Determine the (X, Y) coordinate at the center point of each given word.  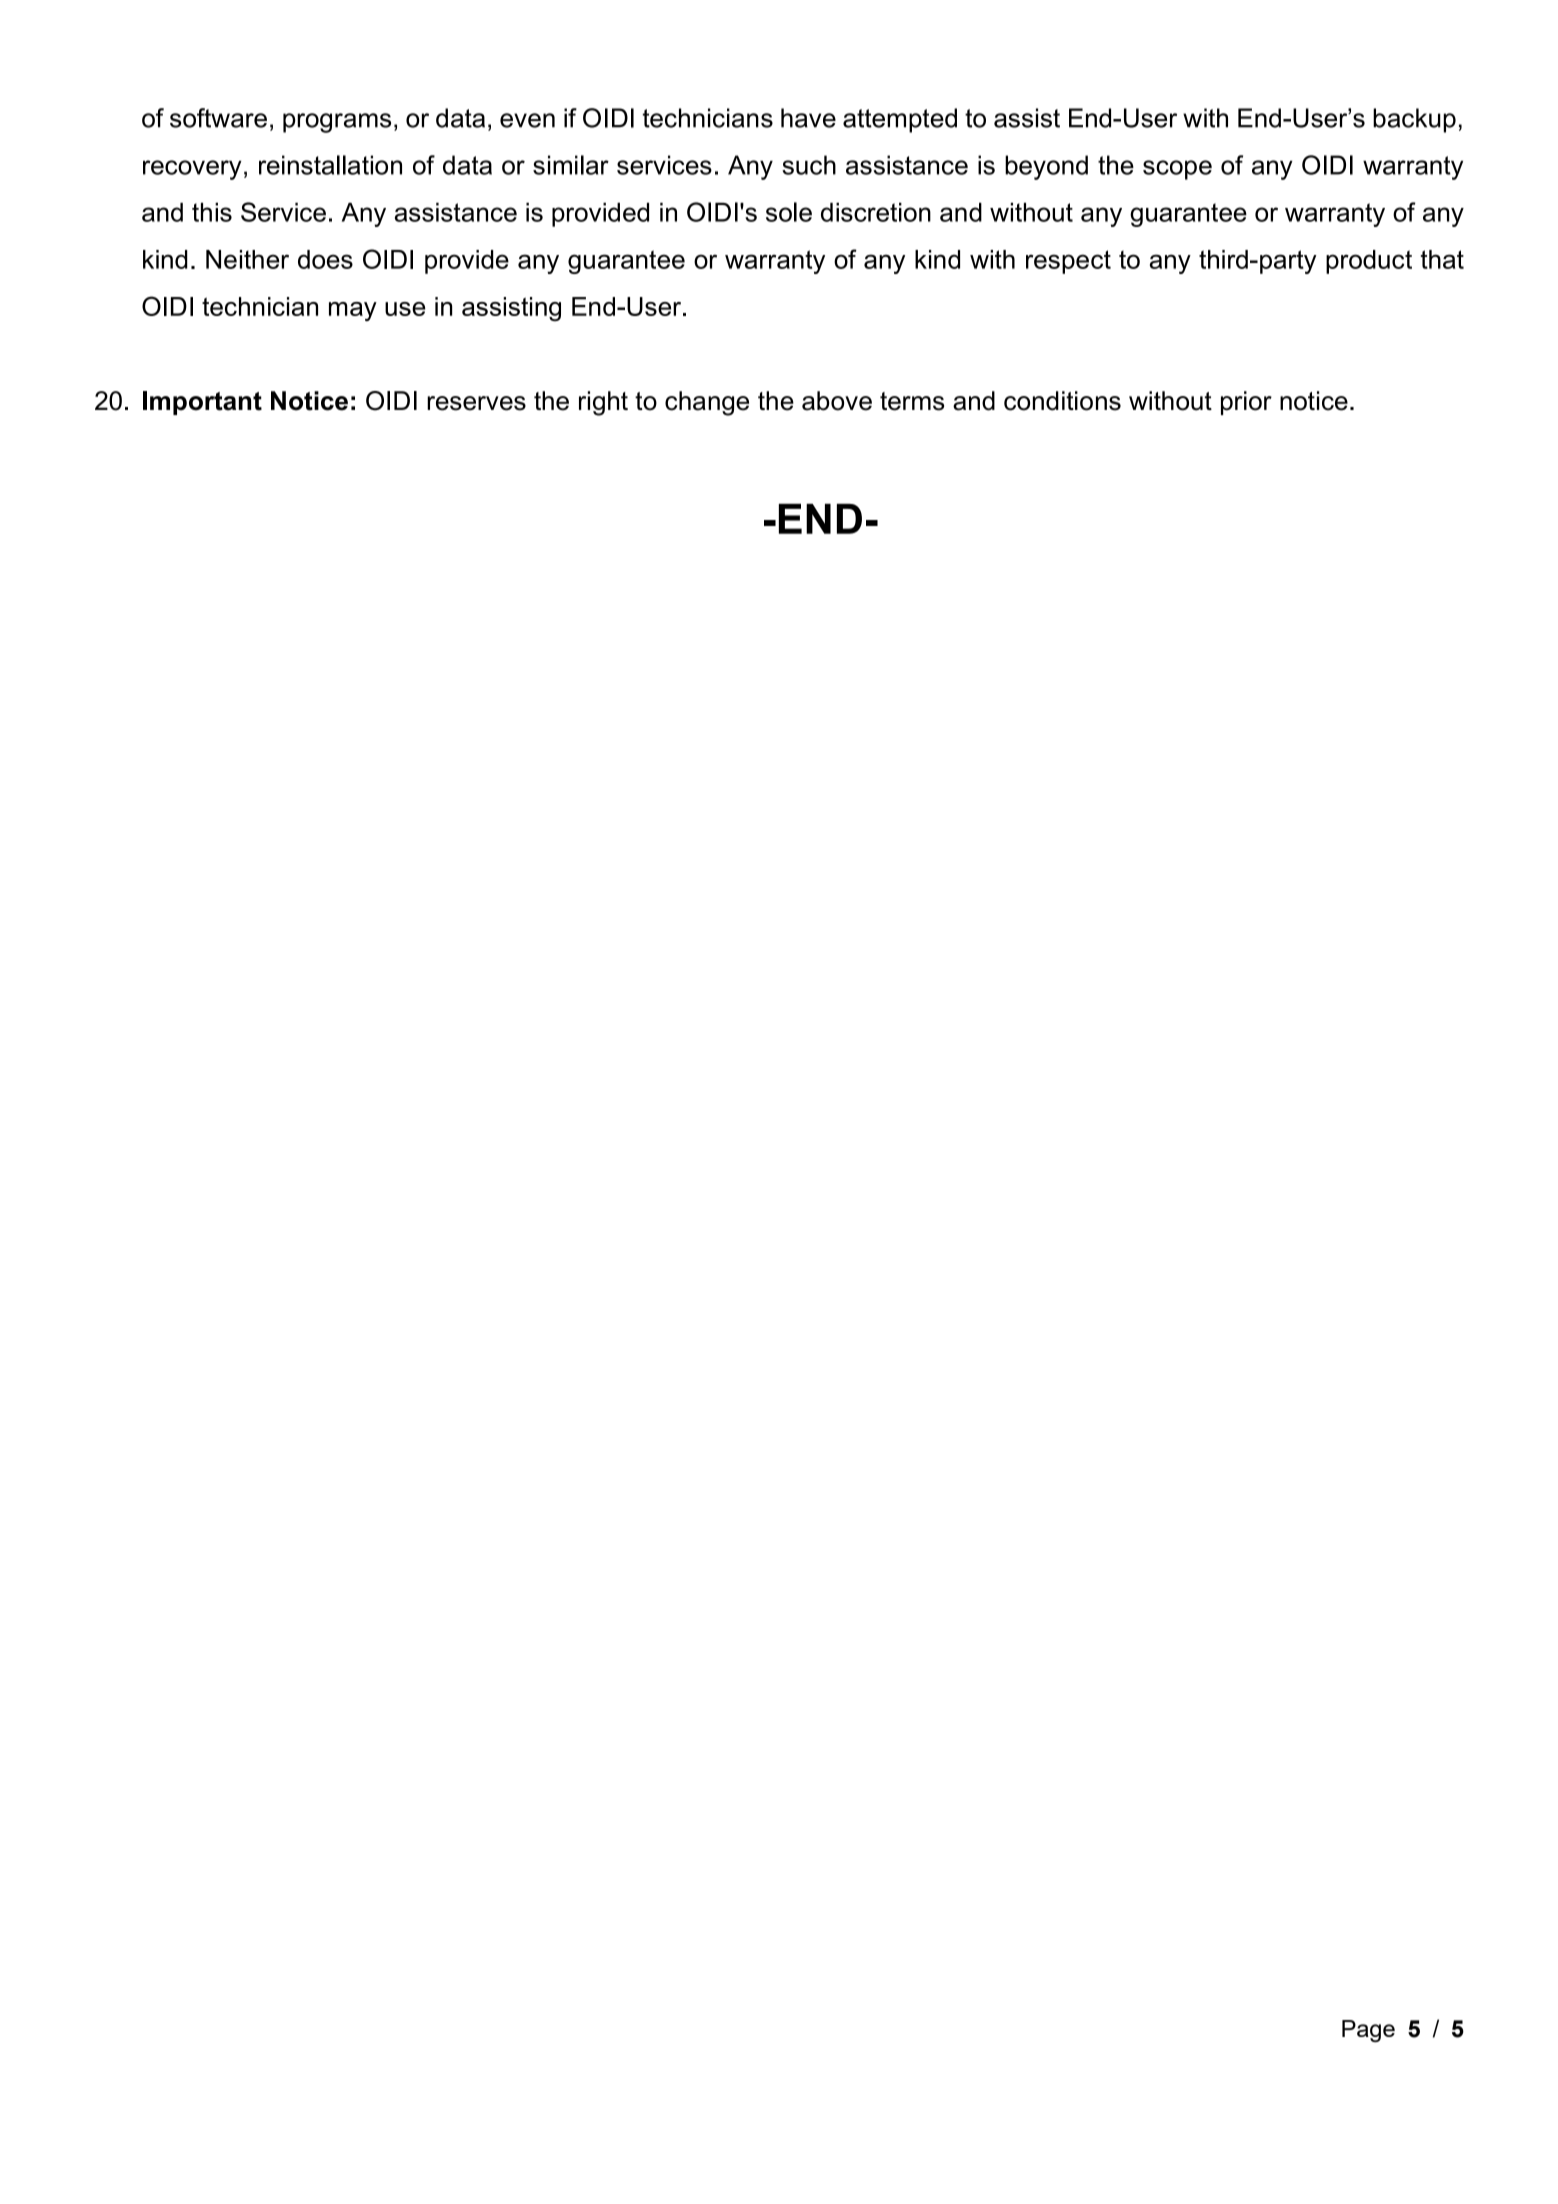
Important (202, 403)
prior (1246, 403)
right (603, 403)
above (837, 401)
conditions (1062, 401)
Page (1368, 2031)
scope (1177, 170)
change (707, 403)
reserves (476, 403)
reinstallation (330, 165)
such (809, 165)
